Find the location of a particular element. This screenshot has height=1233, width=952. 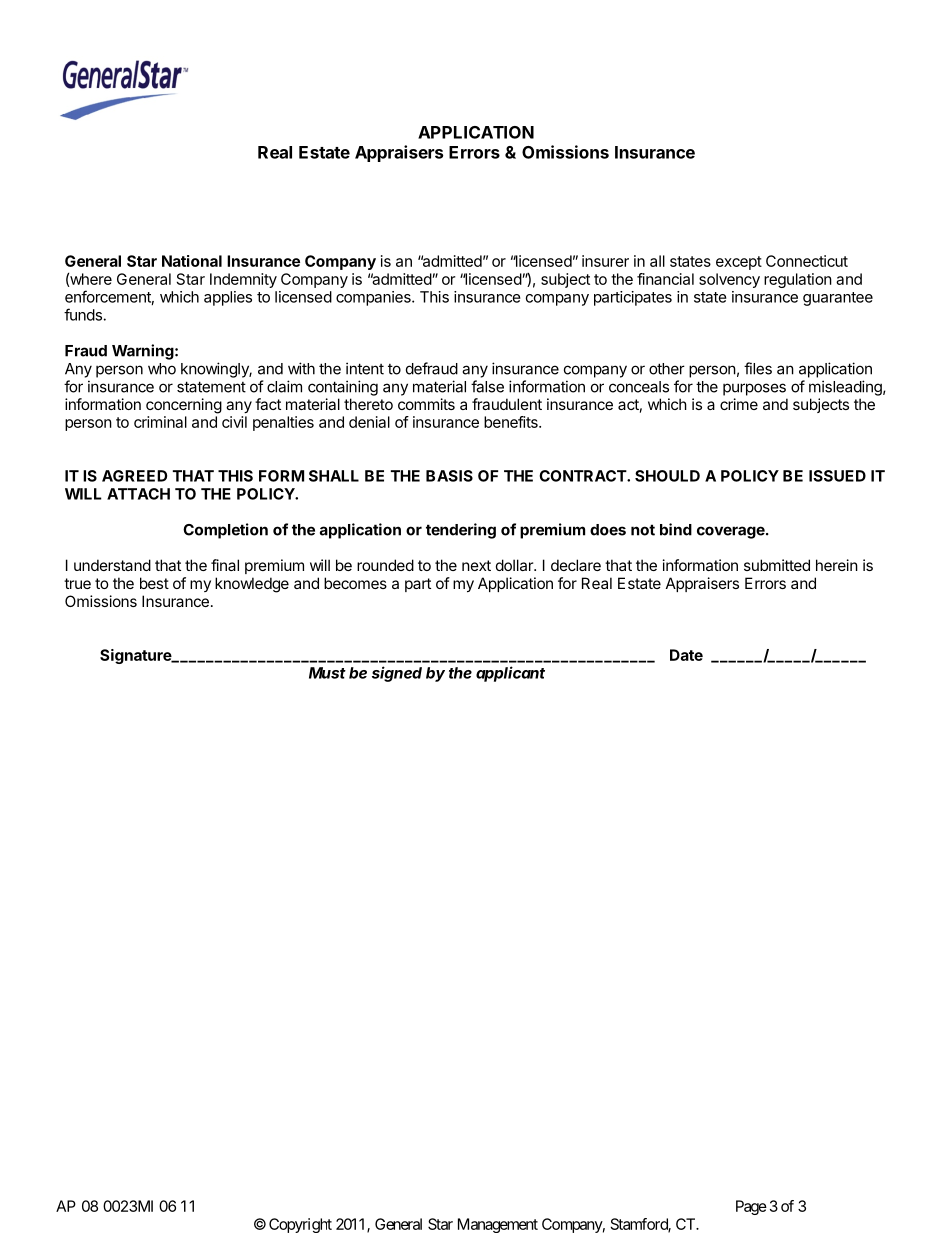

applicant is located at coordinates (510, 674).
